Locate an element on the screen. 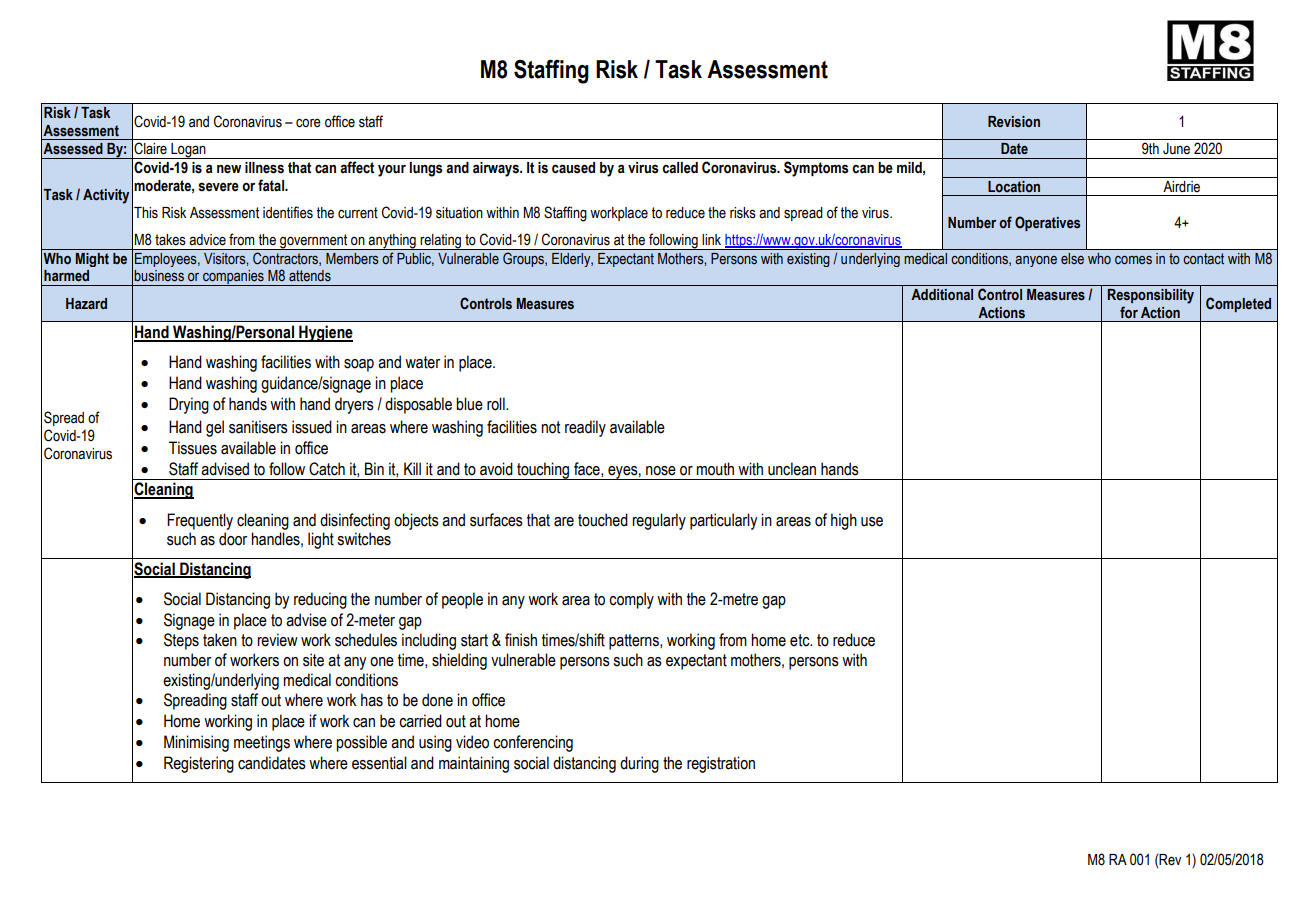 This screenshot has height=924, width=1308. unclean is located at coordinates (792, 469).
